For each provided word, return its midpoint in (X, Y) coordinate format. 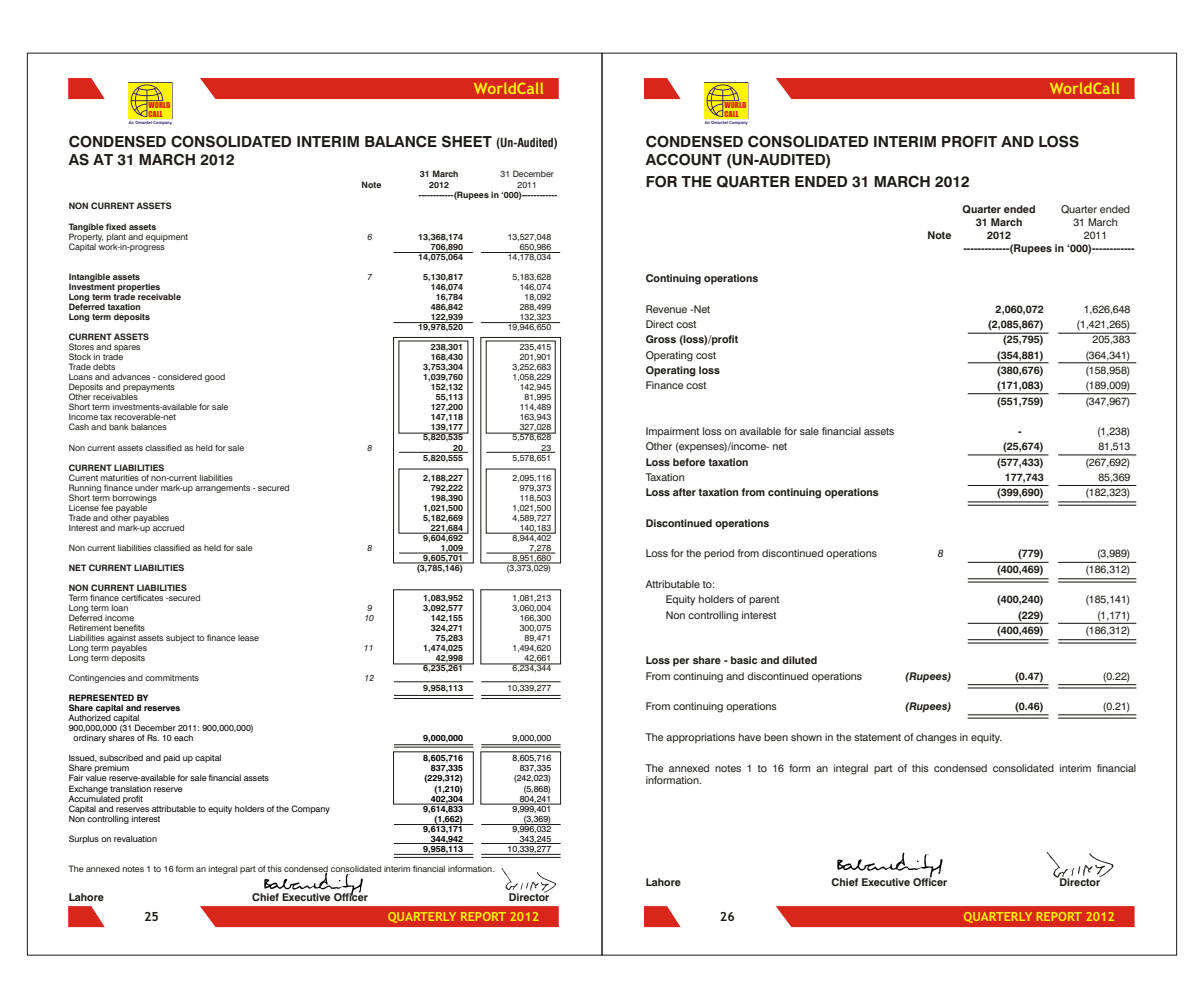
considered (180, 377)
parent (764, 600)
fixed (116, 226)
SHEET (467, 141)
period (719, 554)
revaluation (135, 838)
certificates (142, 597)
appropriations (700, 738)
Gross (661, 339)
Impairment (672, 432)
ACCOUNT (683, 160)
